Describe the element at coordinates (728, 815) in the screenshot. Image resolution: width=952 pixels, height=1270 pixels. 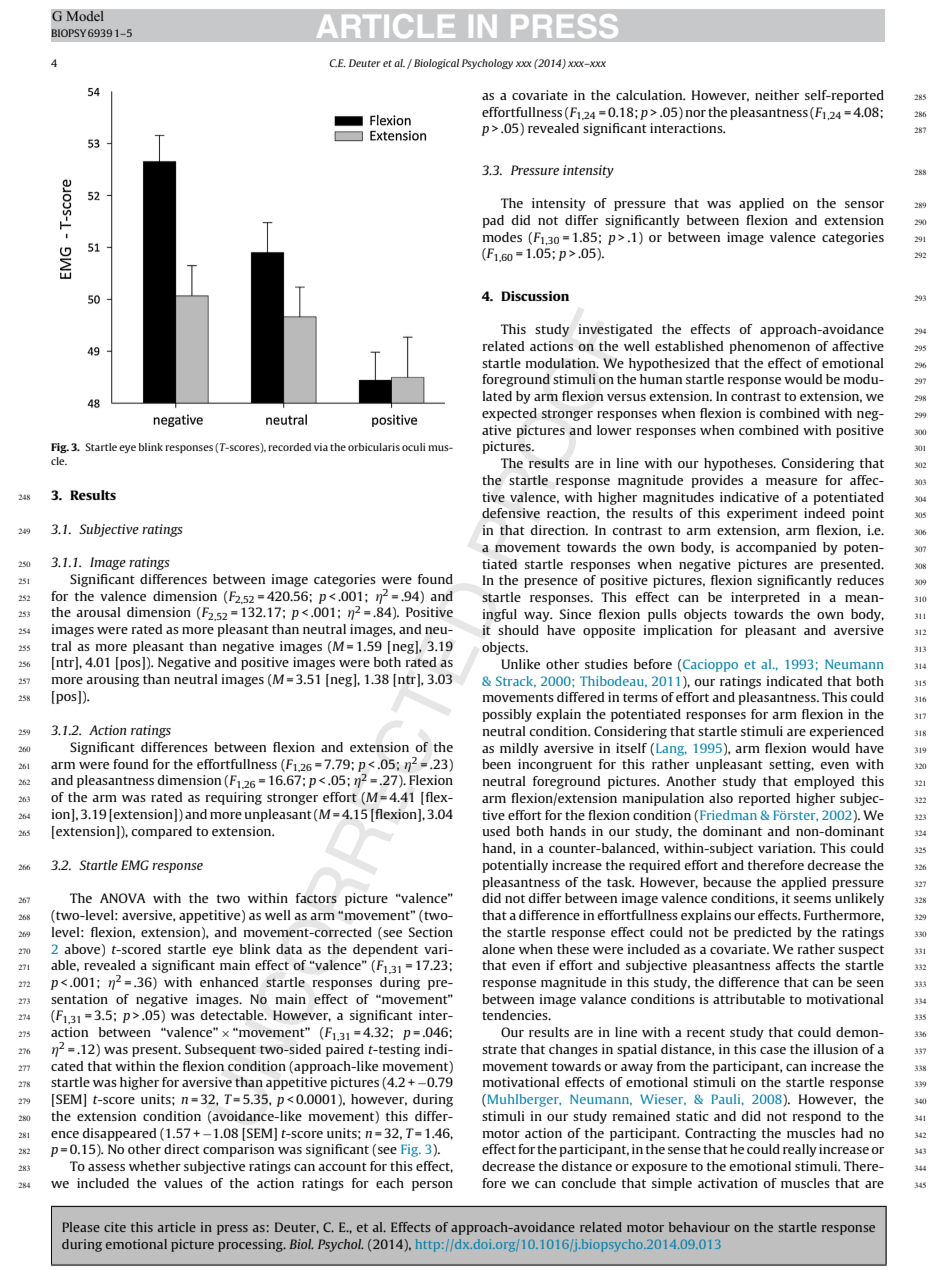
I see `Friedman` at that location.
